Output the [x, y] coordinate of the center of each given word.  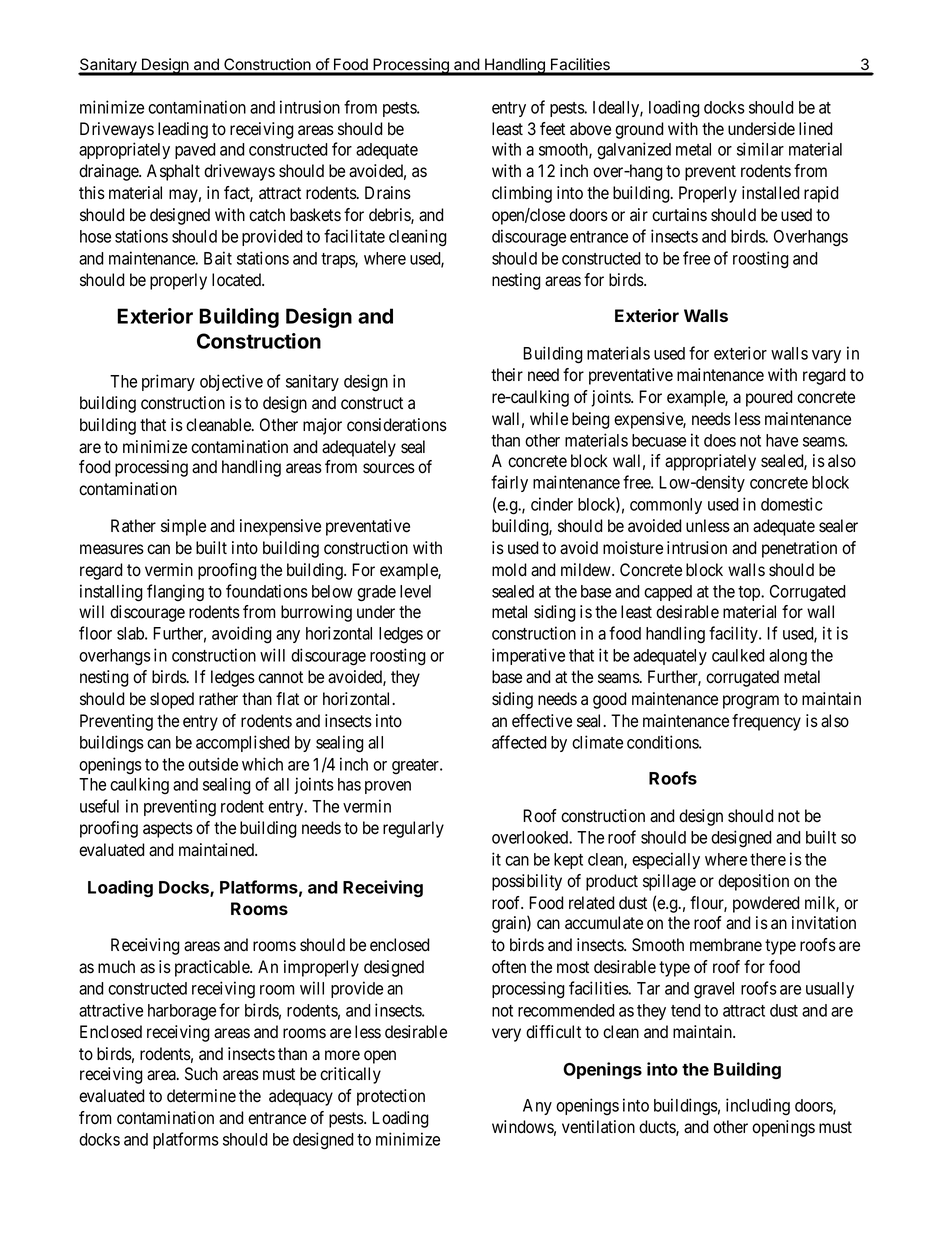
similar [760, 149]
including [758, 1106]
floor [95, 633]
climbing [522, 194]
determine [201, 1096]
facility [734, 634]
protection [391, 1097]
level [415, 591]
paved [195, 151]
